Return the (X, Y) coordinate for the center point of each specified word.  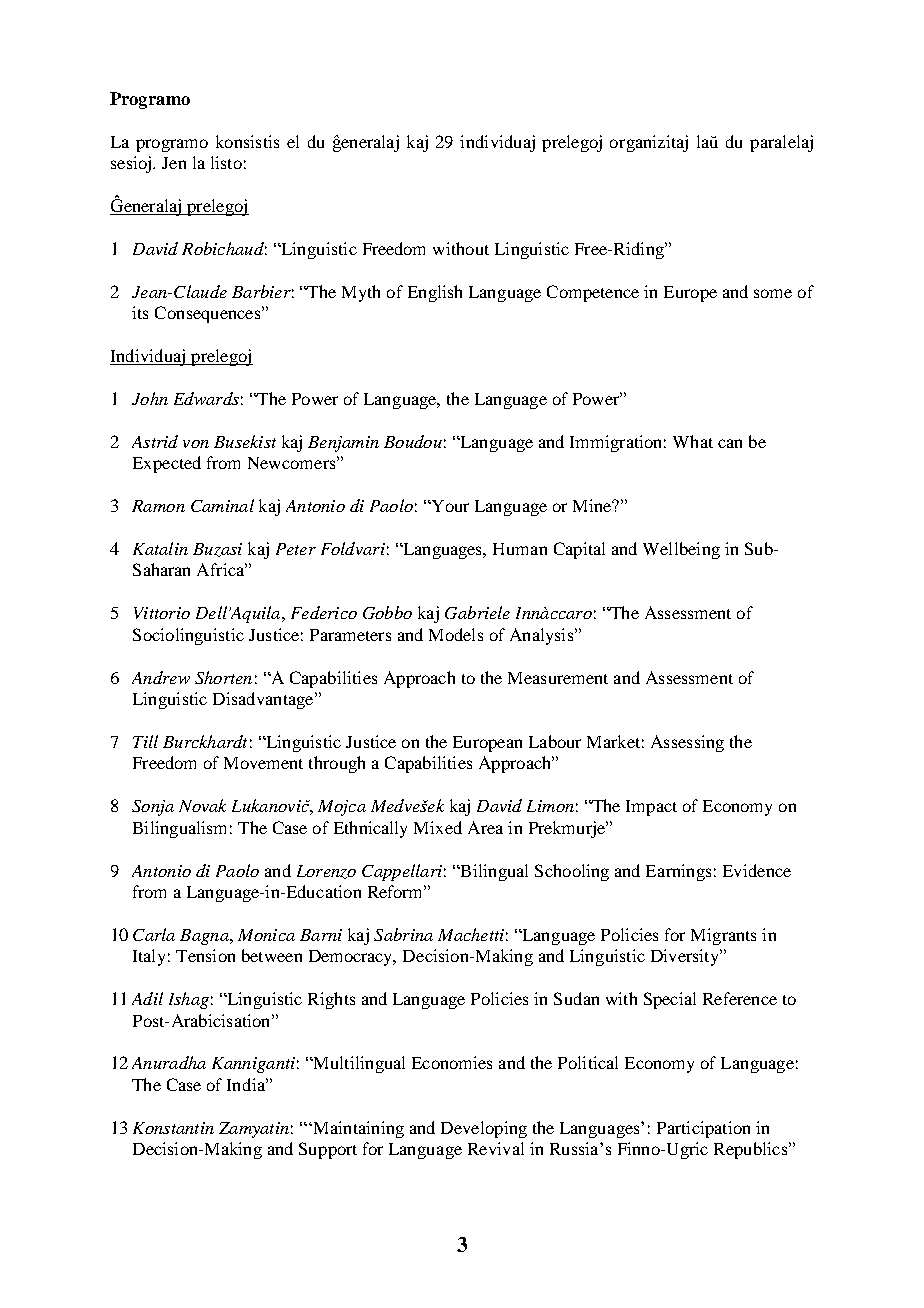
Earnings (678, 872)
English (435, 293)
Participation (703, 1129)
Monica (266, 935)
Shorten (223, 677)
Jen (174, 163)
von (196, 444)
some (773, 293)
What (693, 441)
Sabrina (403, 934)
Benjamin (343, 444)
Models (456, 634)
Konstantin (173, 1128)
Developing (484, 1129)
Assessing (687, 743)
